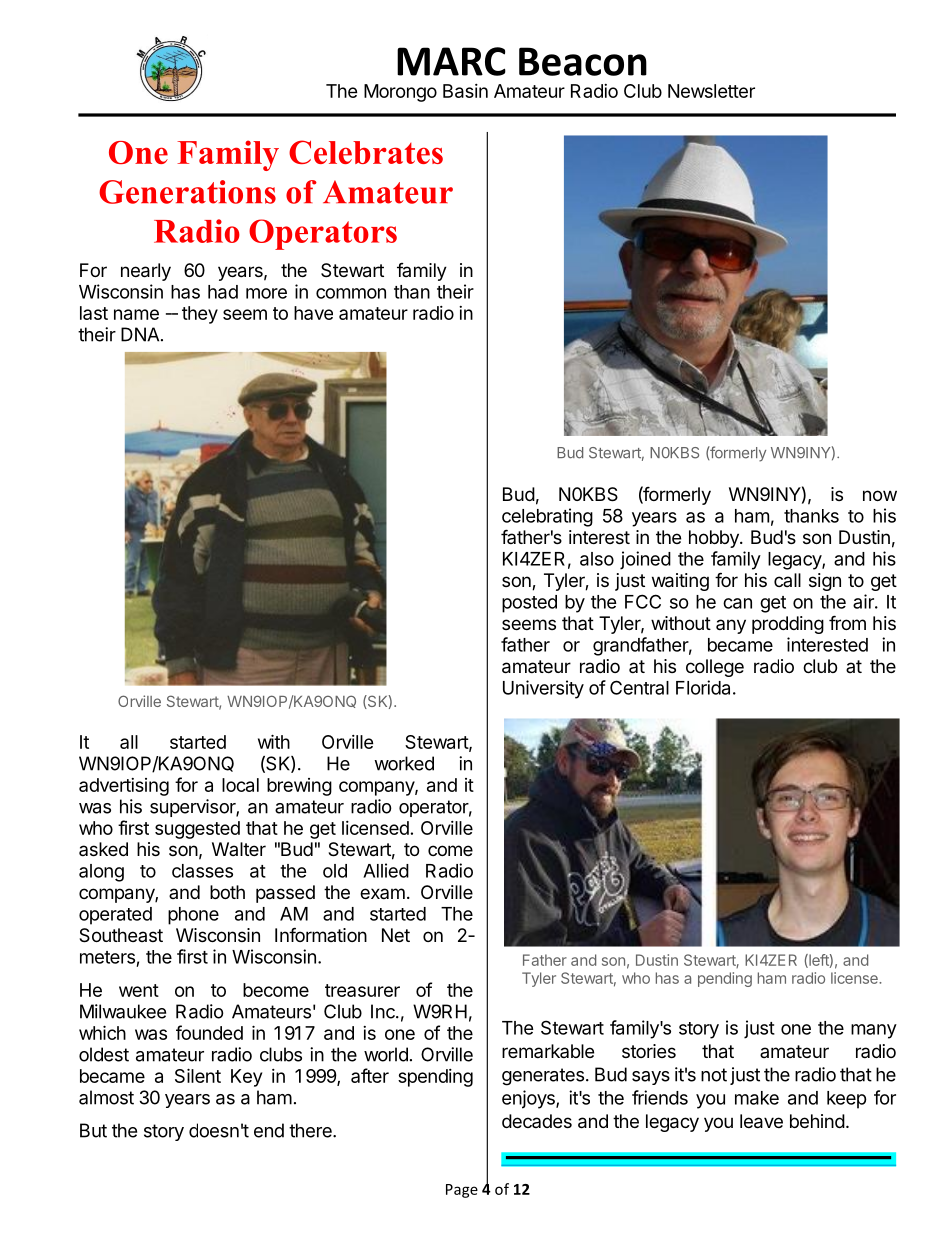 This image has height=1233, width=952. Describe the element at coordinates (187, 192) in the image. I see `Generations` at that location.
